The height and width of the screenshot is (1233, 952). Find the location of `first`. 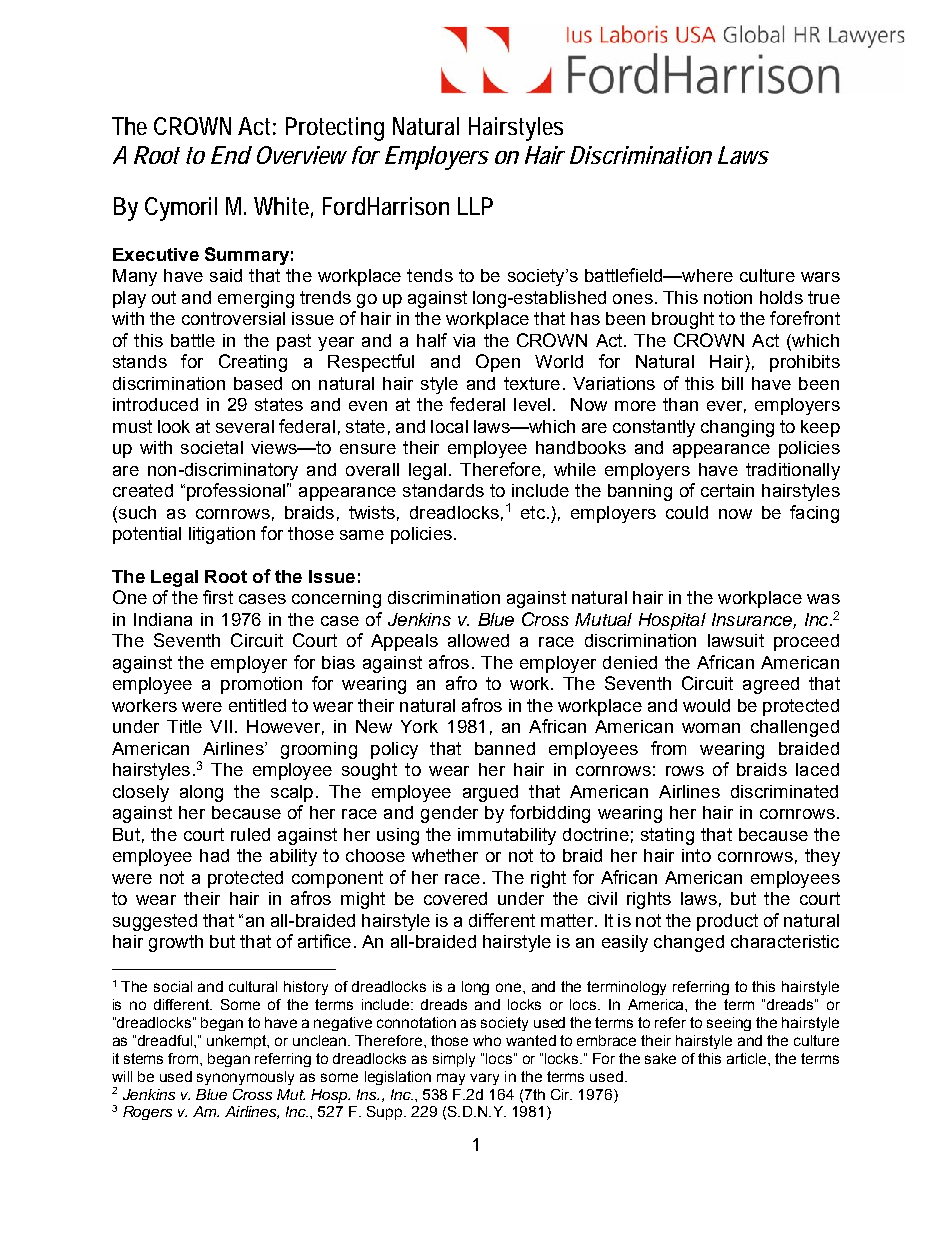

first is located at coordinates (218, 597).
